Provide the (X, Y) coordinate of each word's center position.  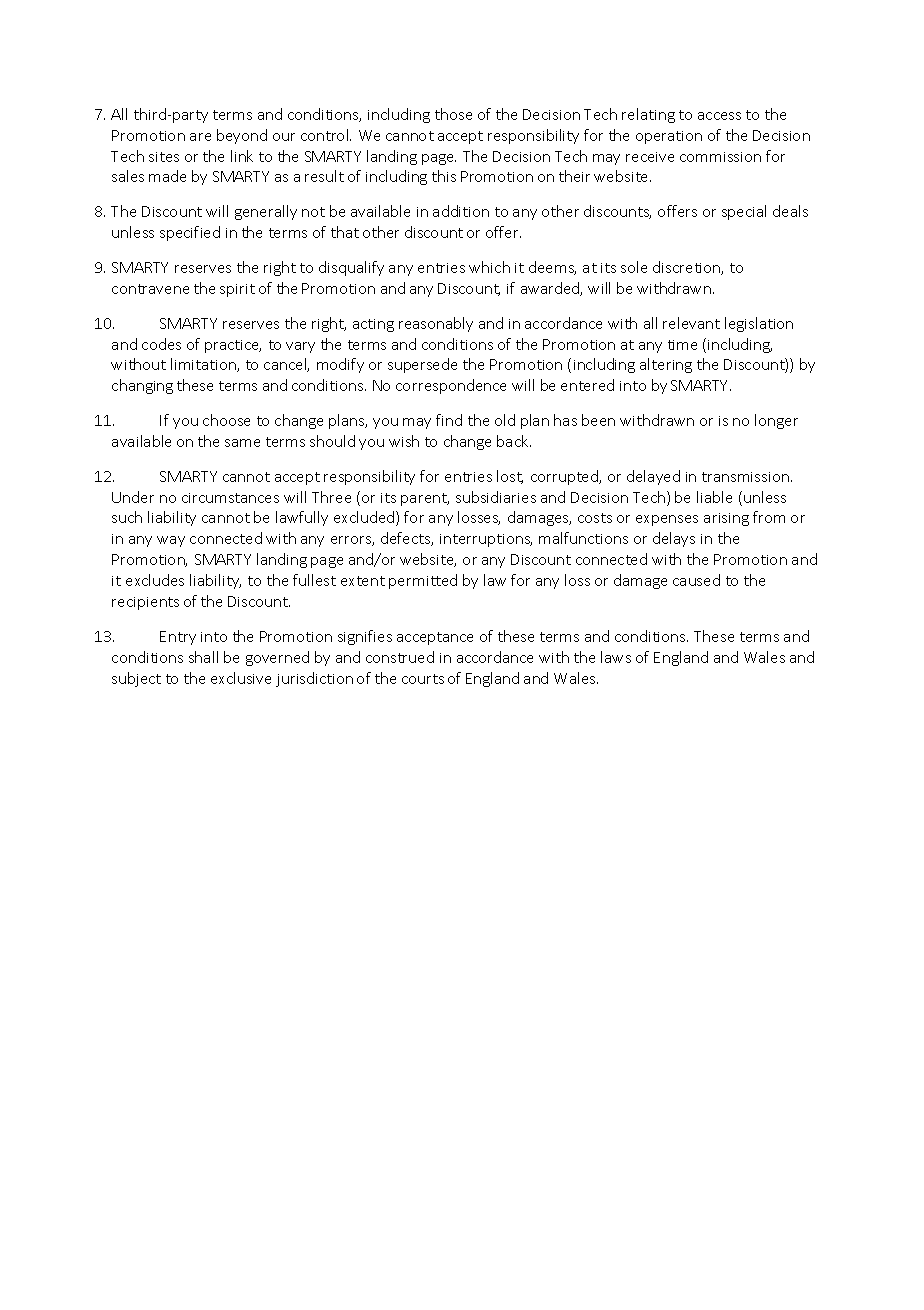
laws (616, 657)
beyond (242, 136)
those (453, 114)
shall (203, 657)
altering (666, 365)
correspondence (451, 386)
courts (423, 679)
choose (226, 420)
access (719, 116)
